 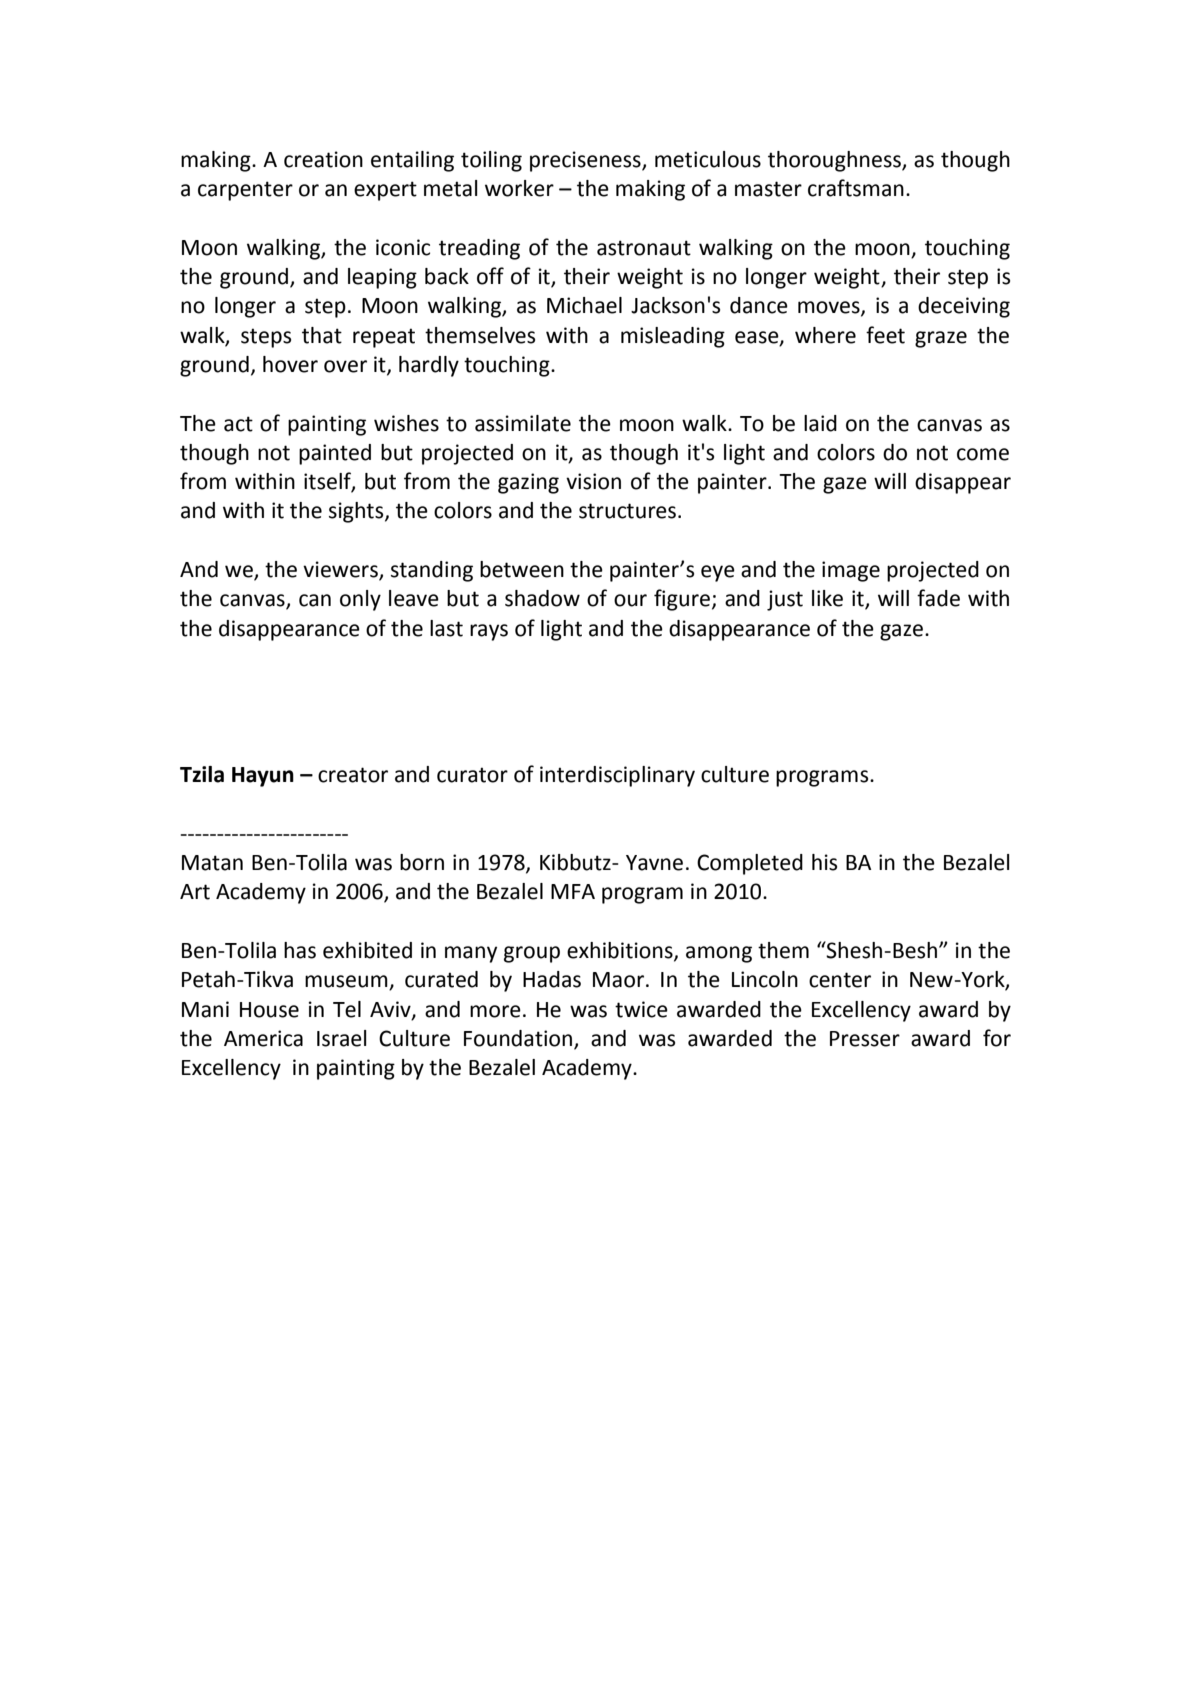 What do you see at coordinates (630, 600) in the document?
I see `our` at bounding box center [630, 600].
